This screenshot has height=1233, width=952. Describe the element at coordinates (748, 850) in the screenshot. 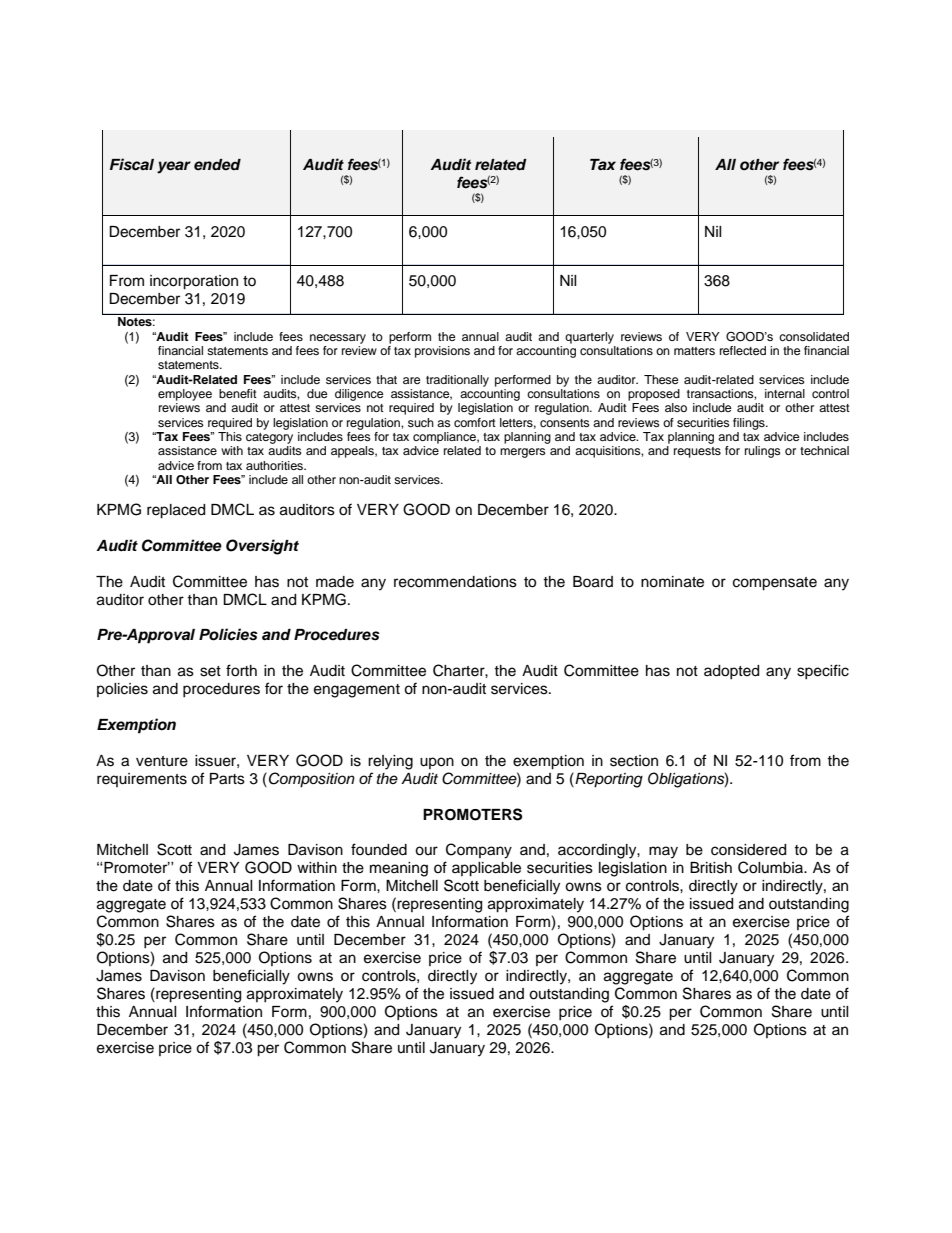

I see `considered` at that location.
